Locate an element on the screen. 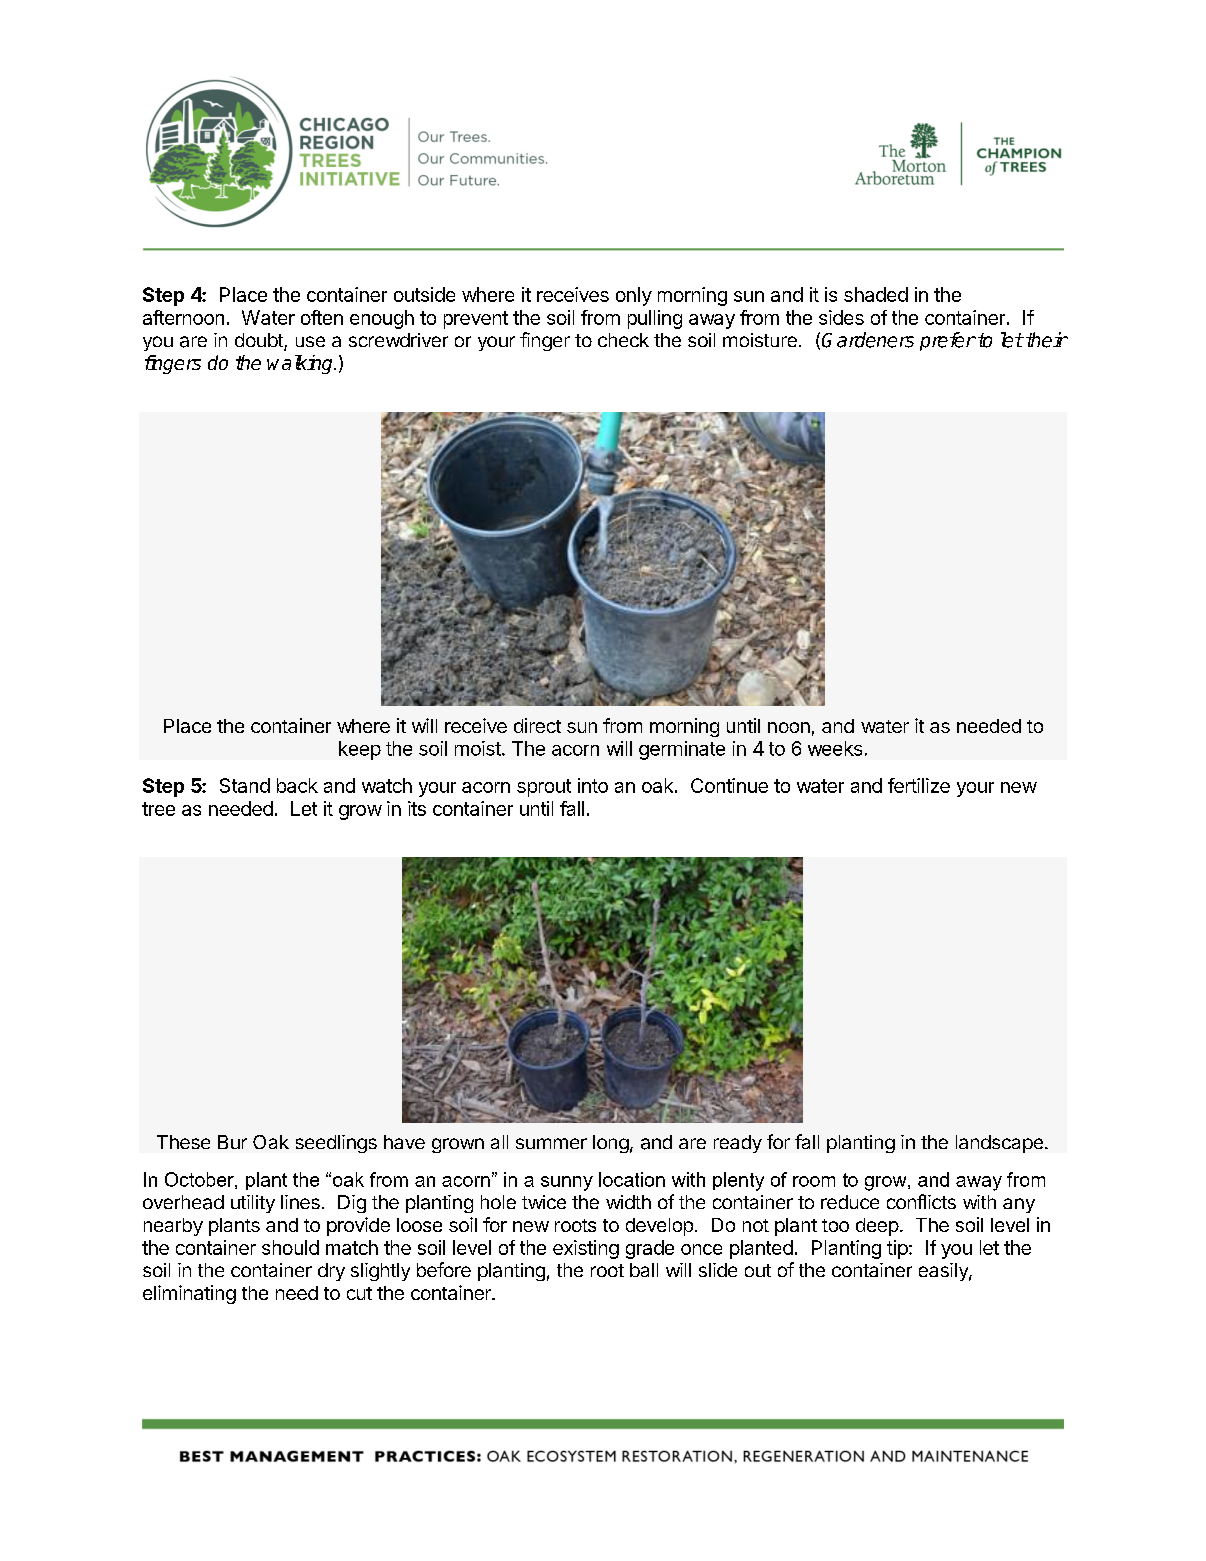 This screenshot has height=1561, width=1206. should is located at coordinates (290, 1247).
